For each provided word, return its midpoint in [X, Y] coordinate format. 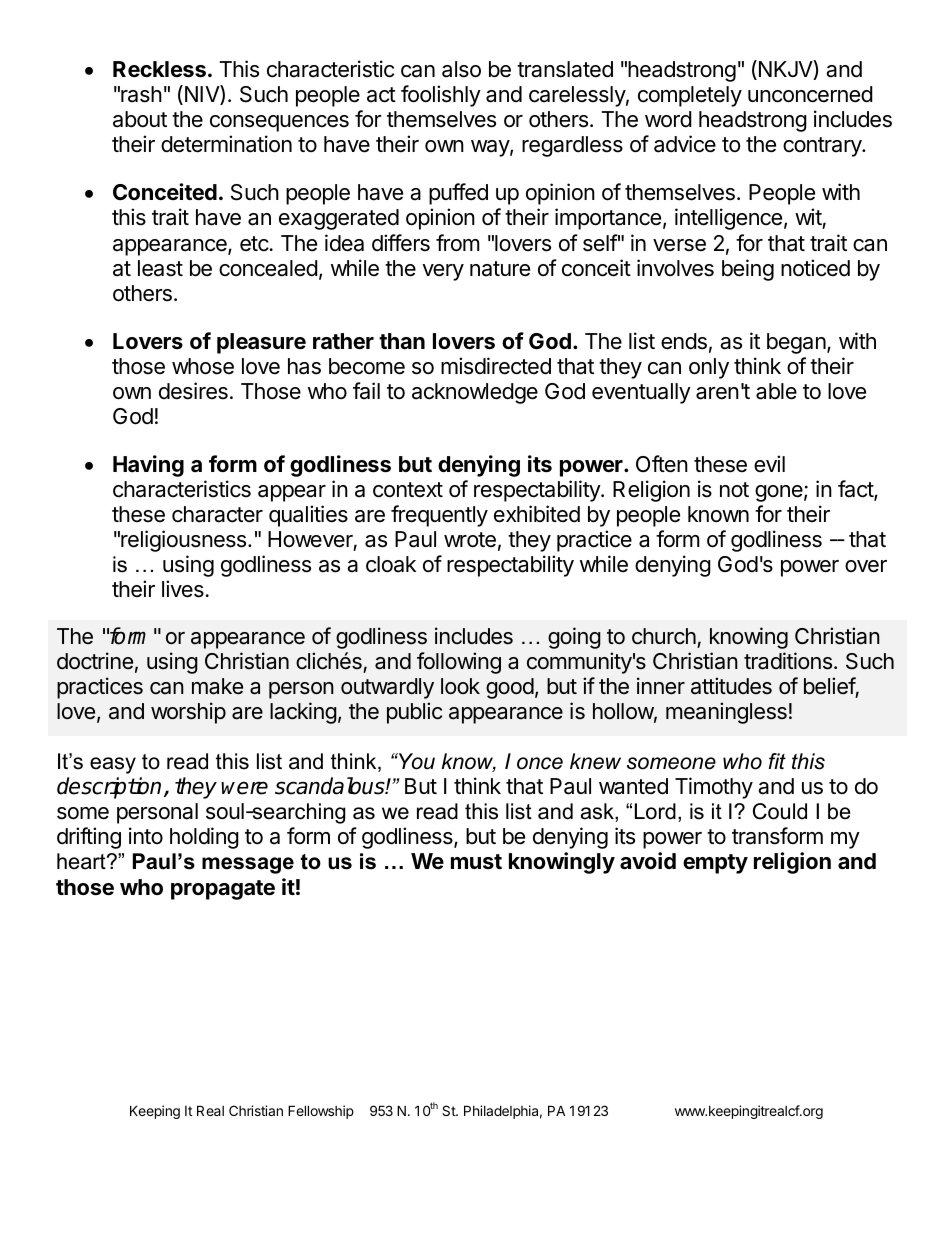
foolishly [441, 96]
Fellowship [321, 1112]
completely [690, 96]
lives [183, 589]
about [140, 119]
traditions [788, 661]
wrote [470, 540]
